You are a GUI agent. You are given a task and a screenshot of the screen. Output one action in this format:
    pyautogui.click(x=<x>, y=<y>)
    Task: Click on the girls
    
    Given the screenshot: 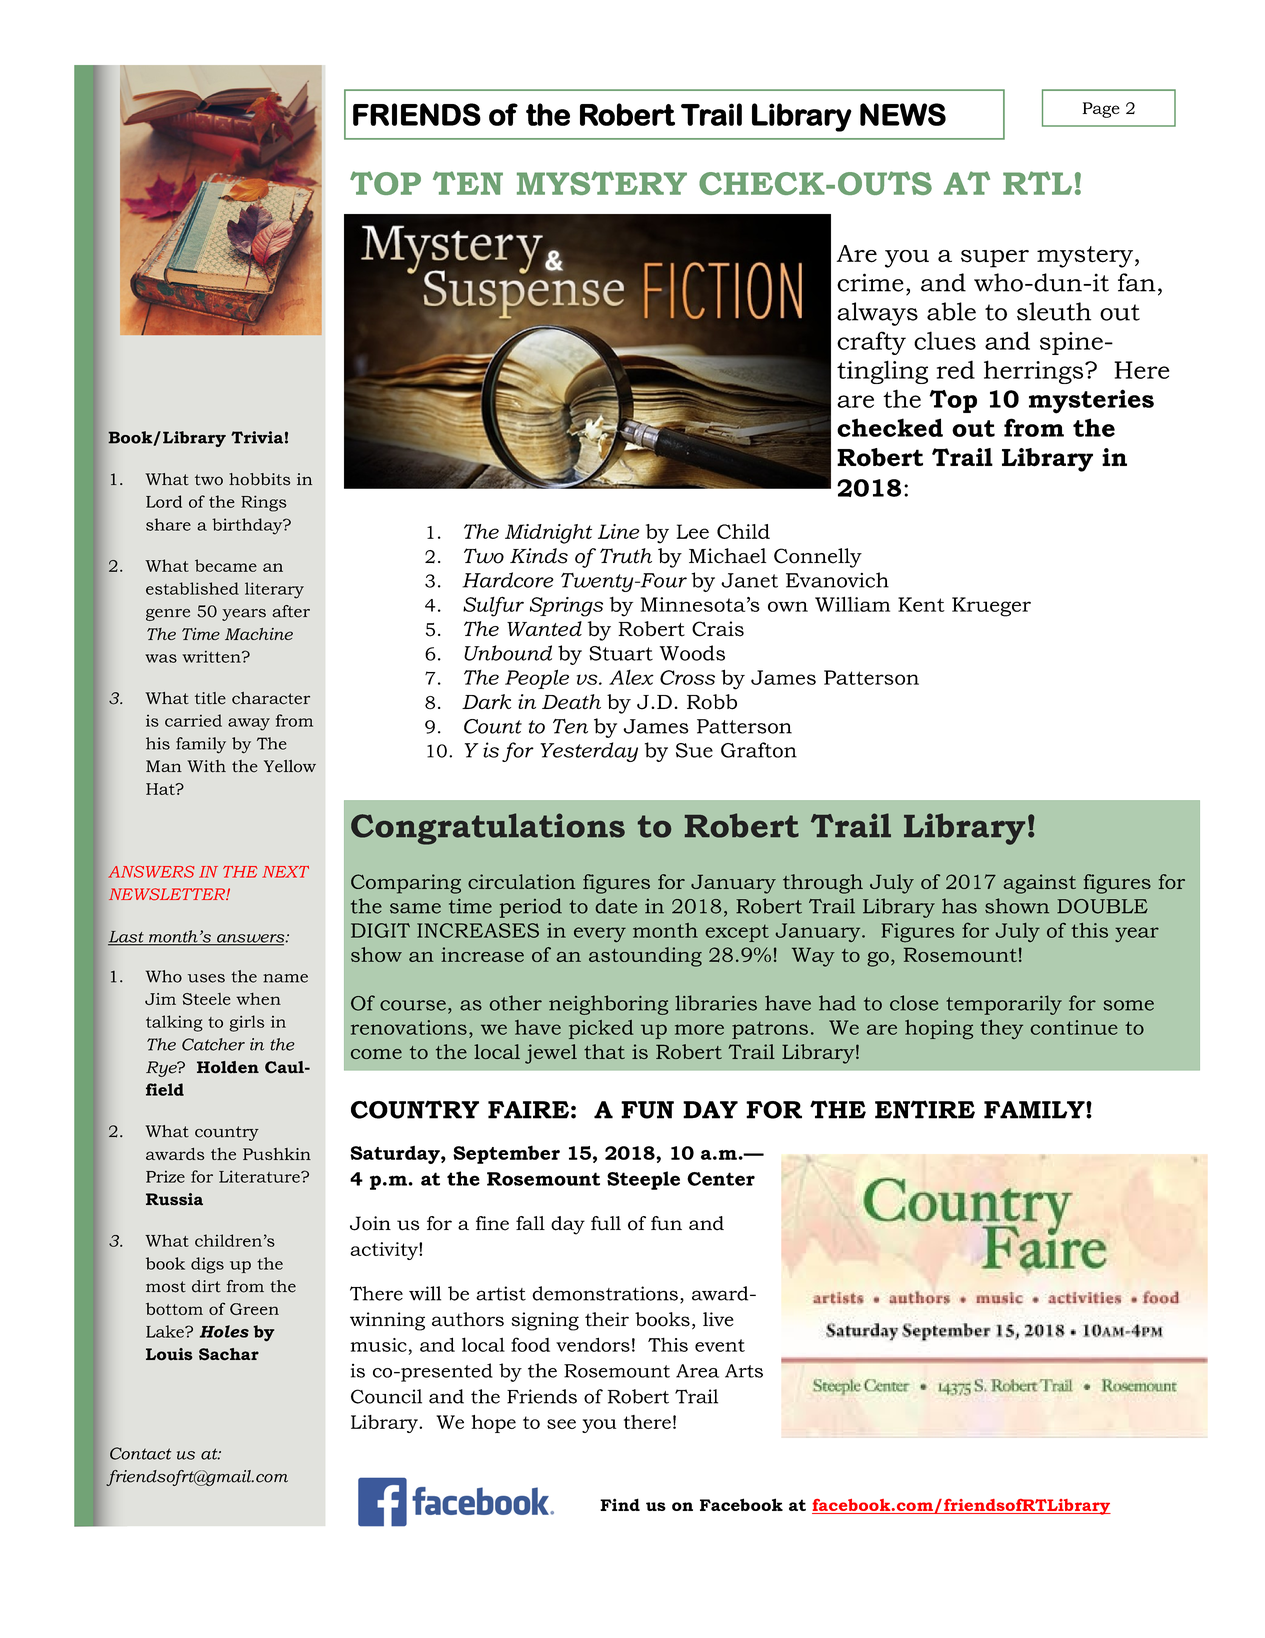 What is the action you would take?
    pyautogui.click(x=246, y=1023)
